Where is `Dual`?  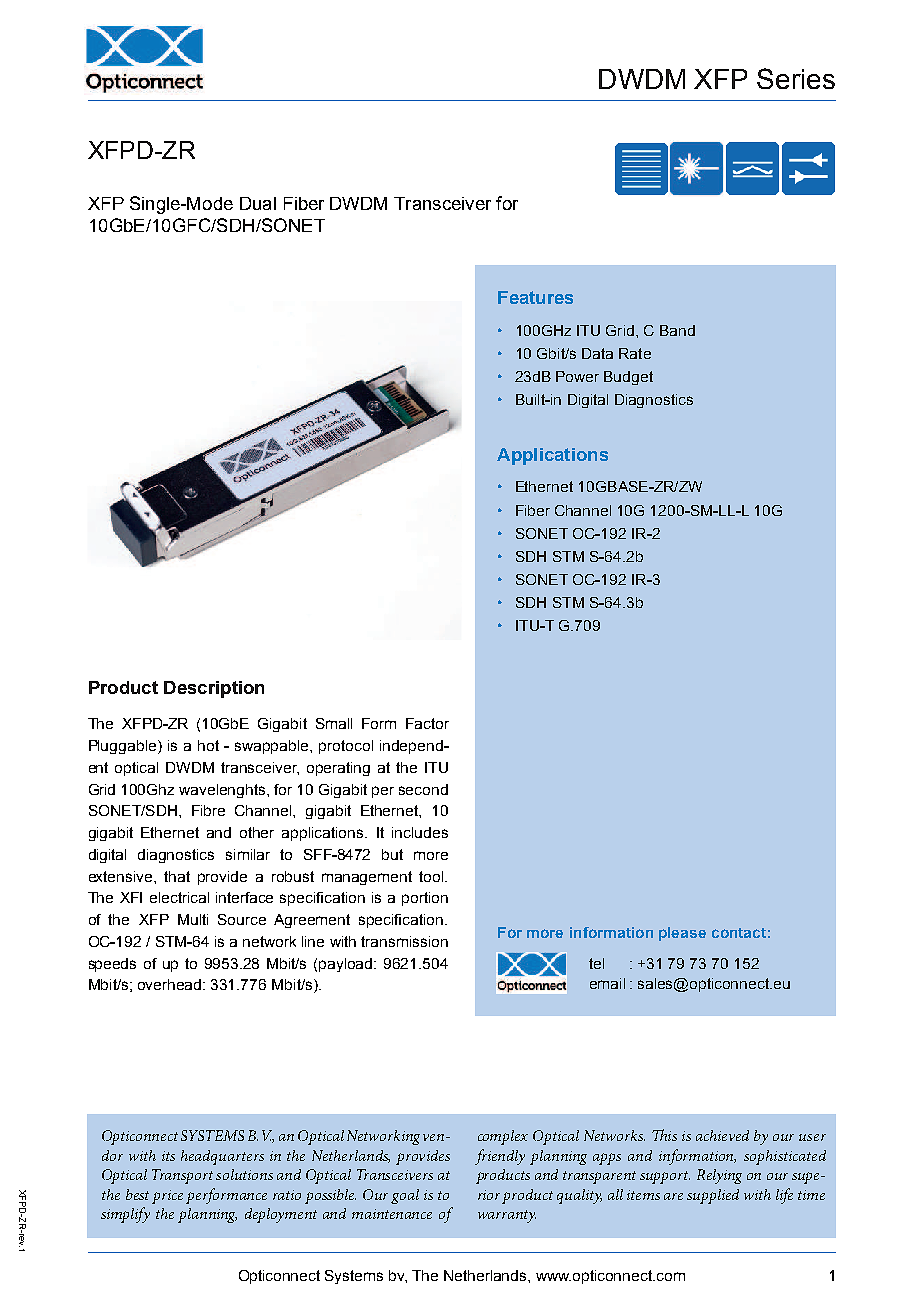 Dual is located at coordinates (258, 203).
